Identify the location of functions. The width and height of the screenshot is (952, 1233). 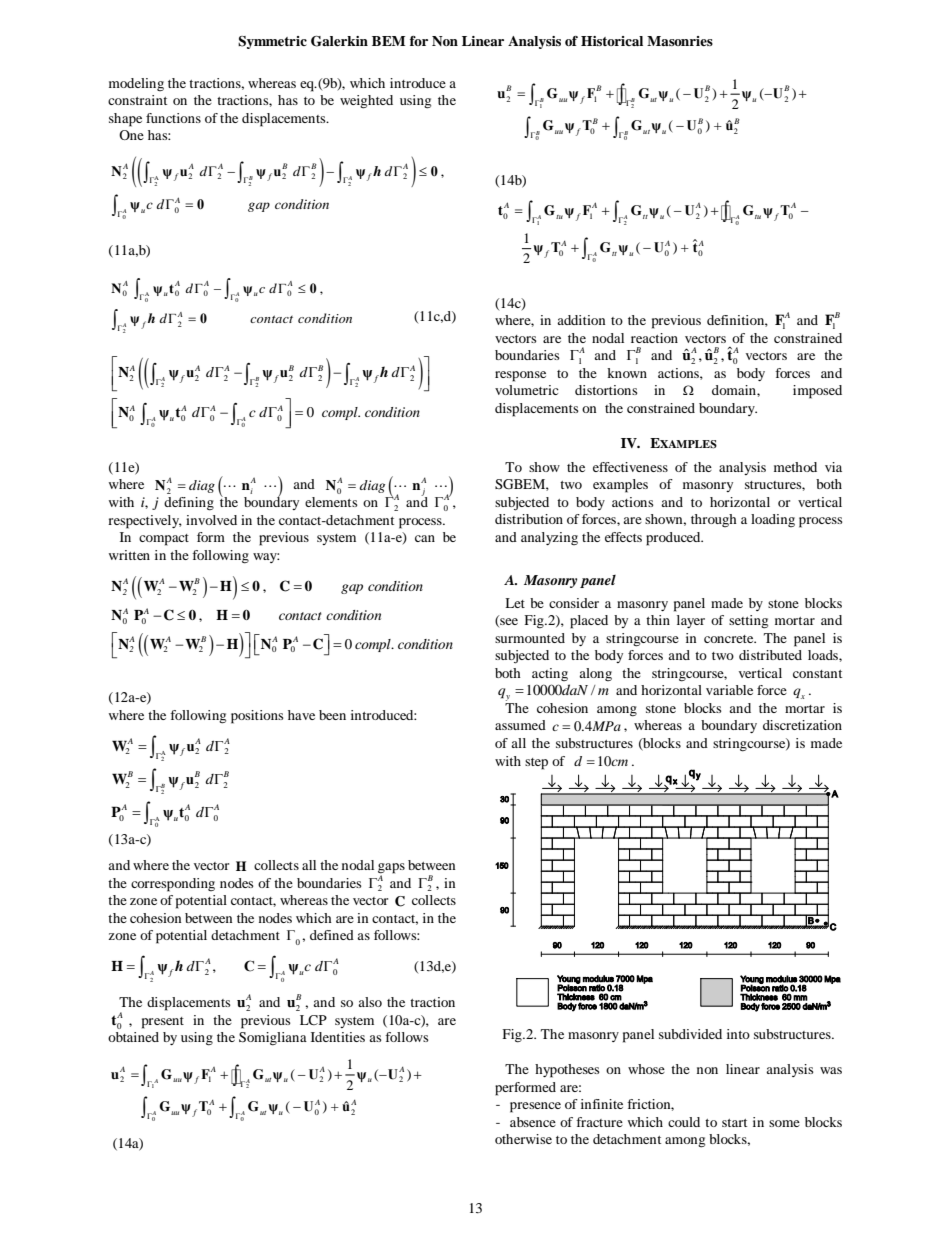
(173, 118).
